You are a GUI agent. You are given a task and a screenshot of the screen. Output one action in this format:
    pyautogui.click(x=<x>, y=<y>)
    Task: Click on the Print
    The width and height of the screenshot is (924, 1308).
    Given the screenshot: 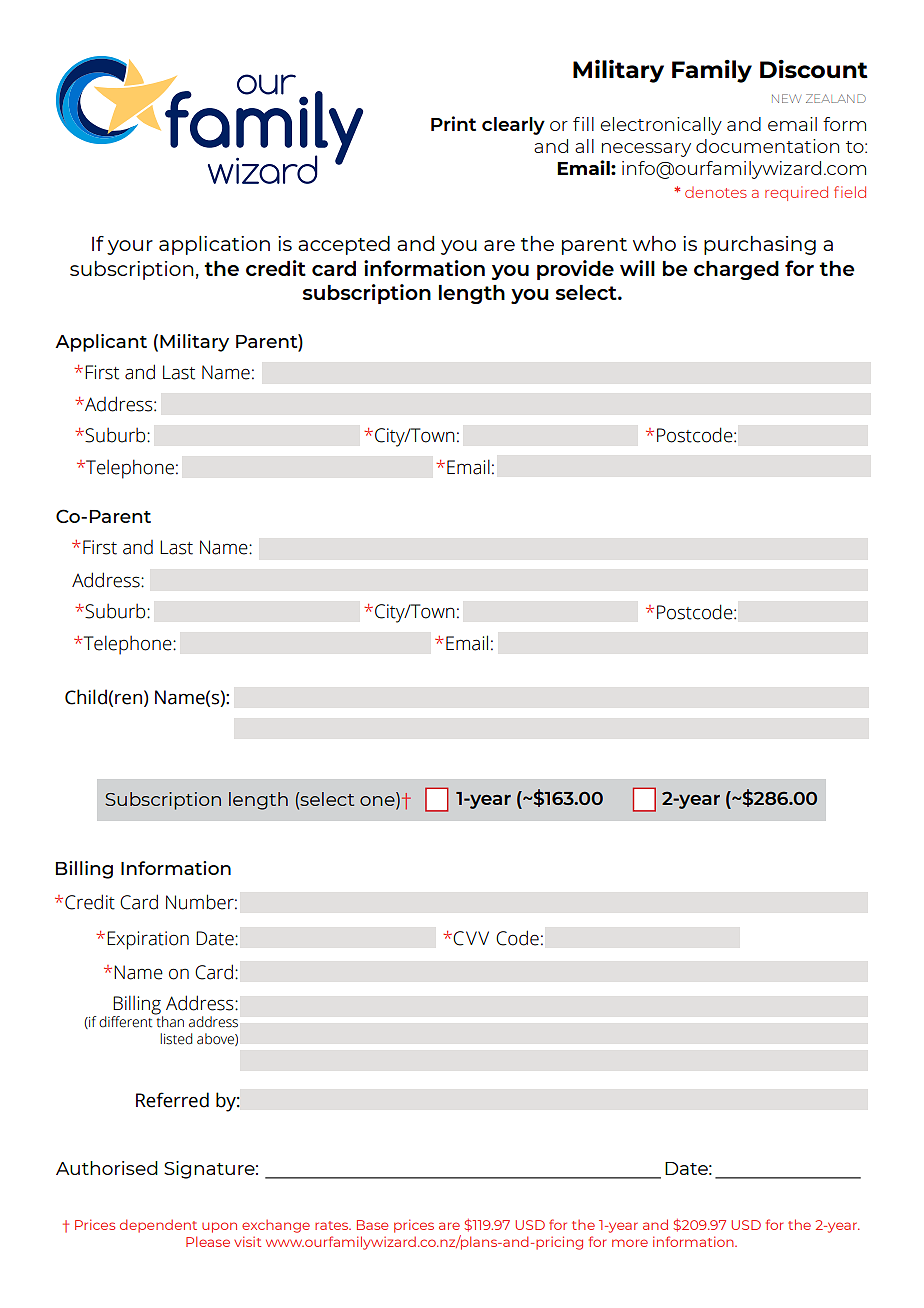 What is the action you would take?
    pyautogui.click(x=453, y=123)
